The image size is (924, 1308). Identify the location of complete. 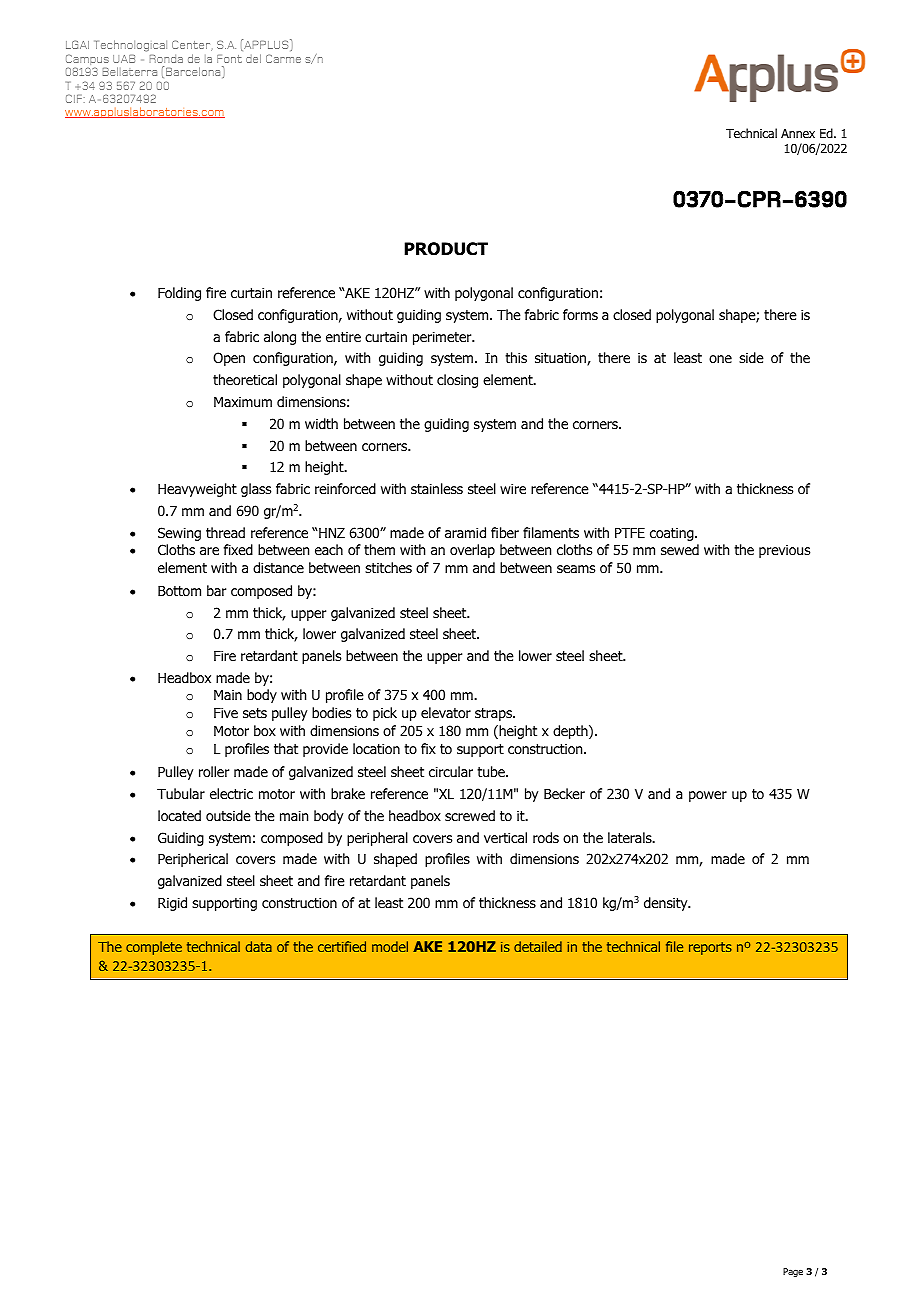
(154, 948).
